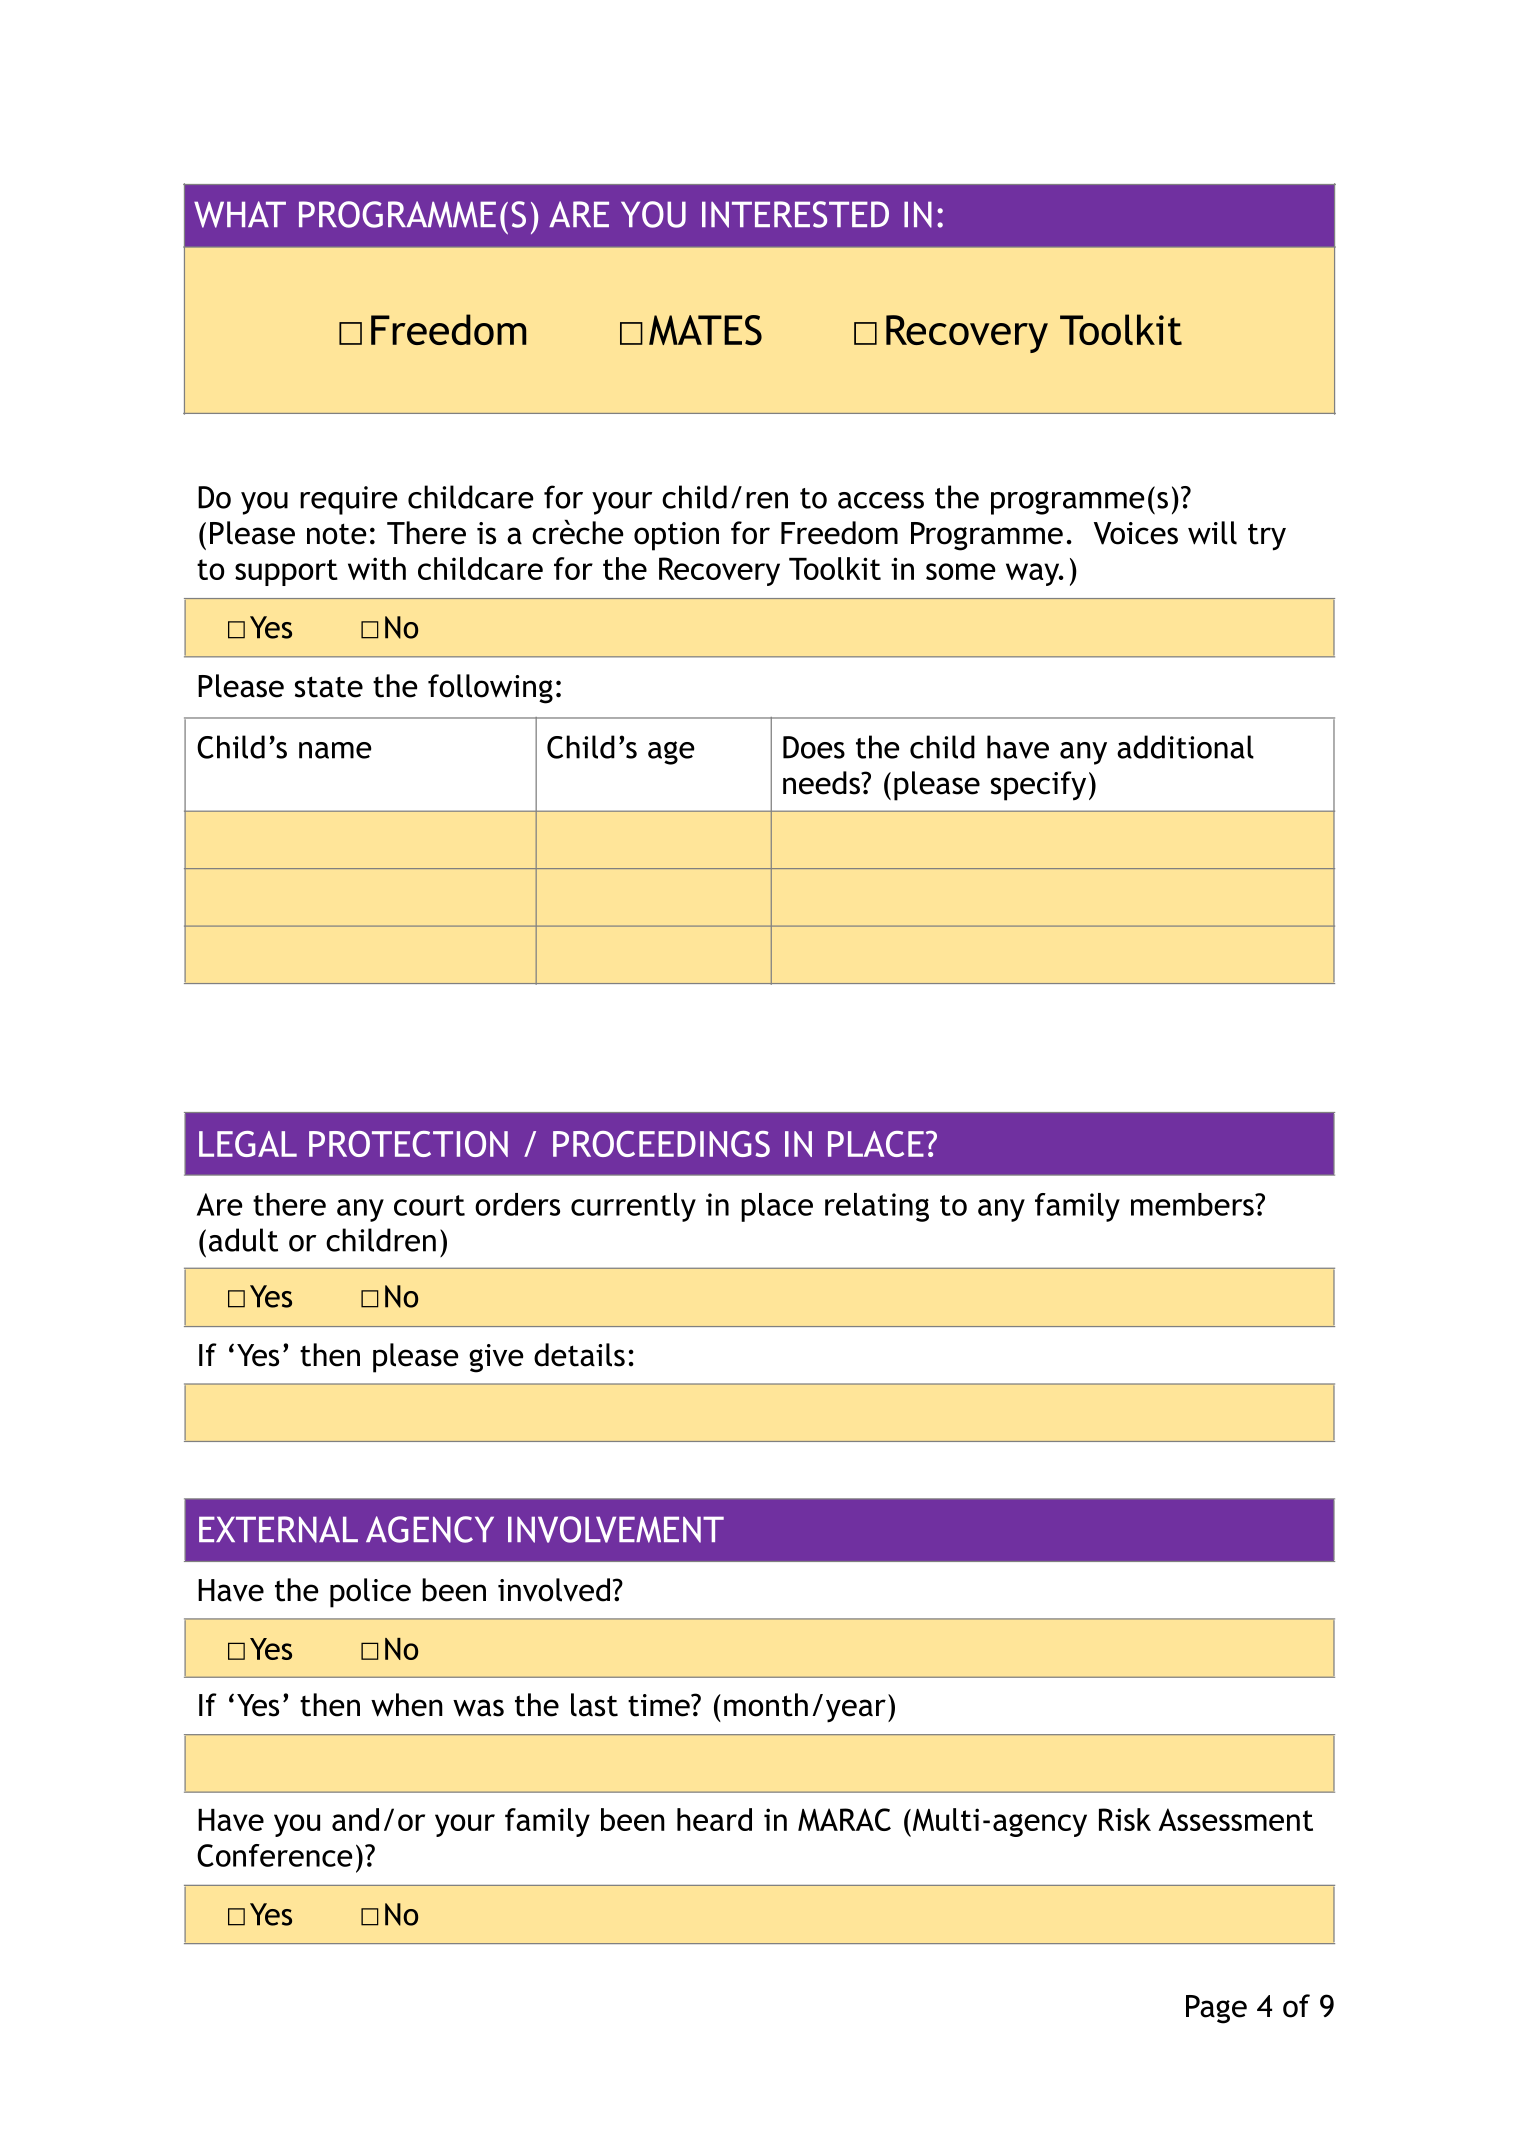 This screenshot has height=2150, width=1519. I want to click on Voices, so click(1136, 533).
